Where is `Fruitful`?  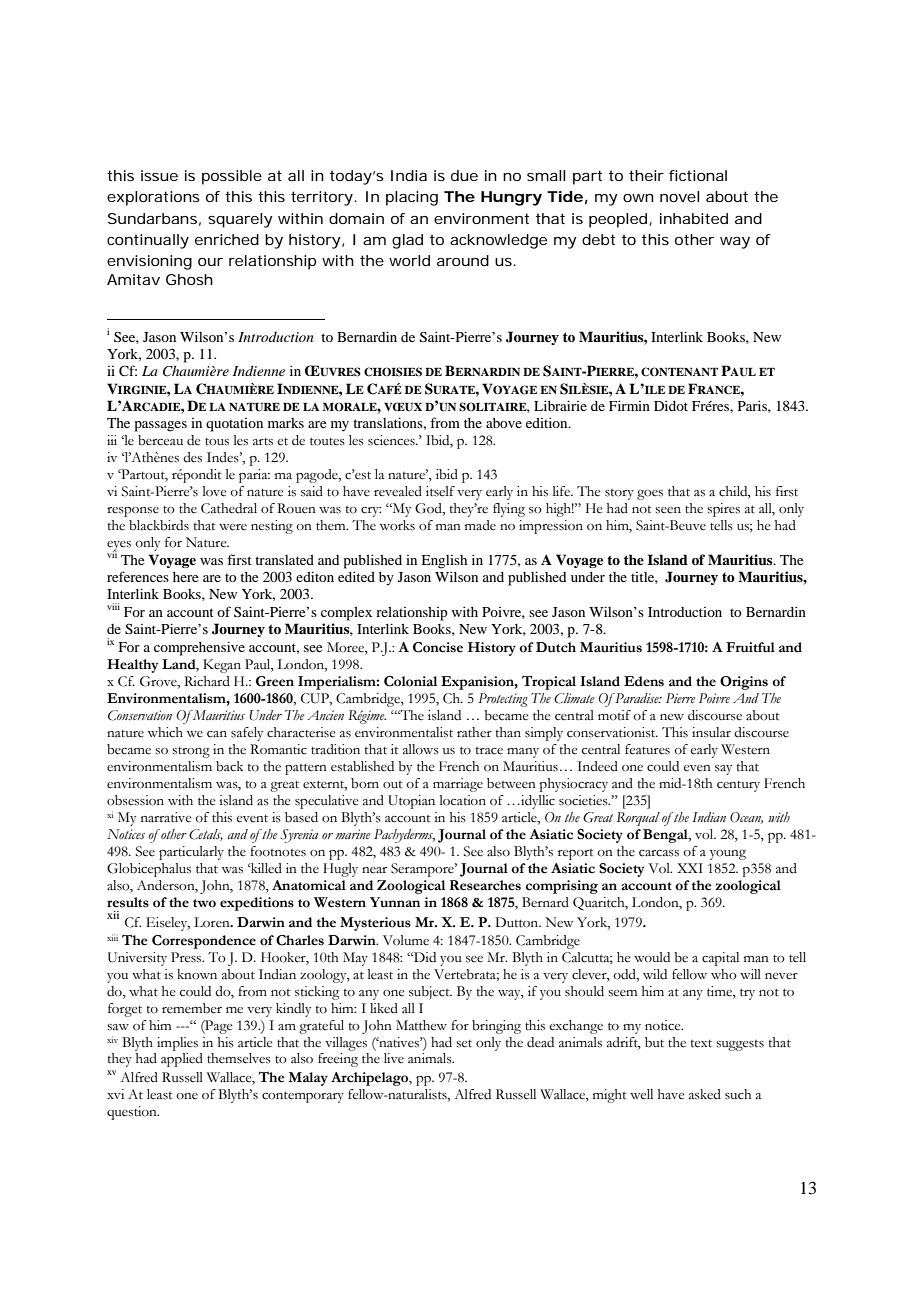
Fruitful is located at coordinates (750, 647).
